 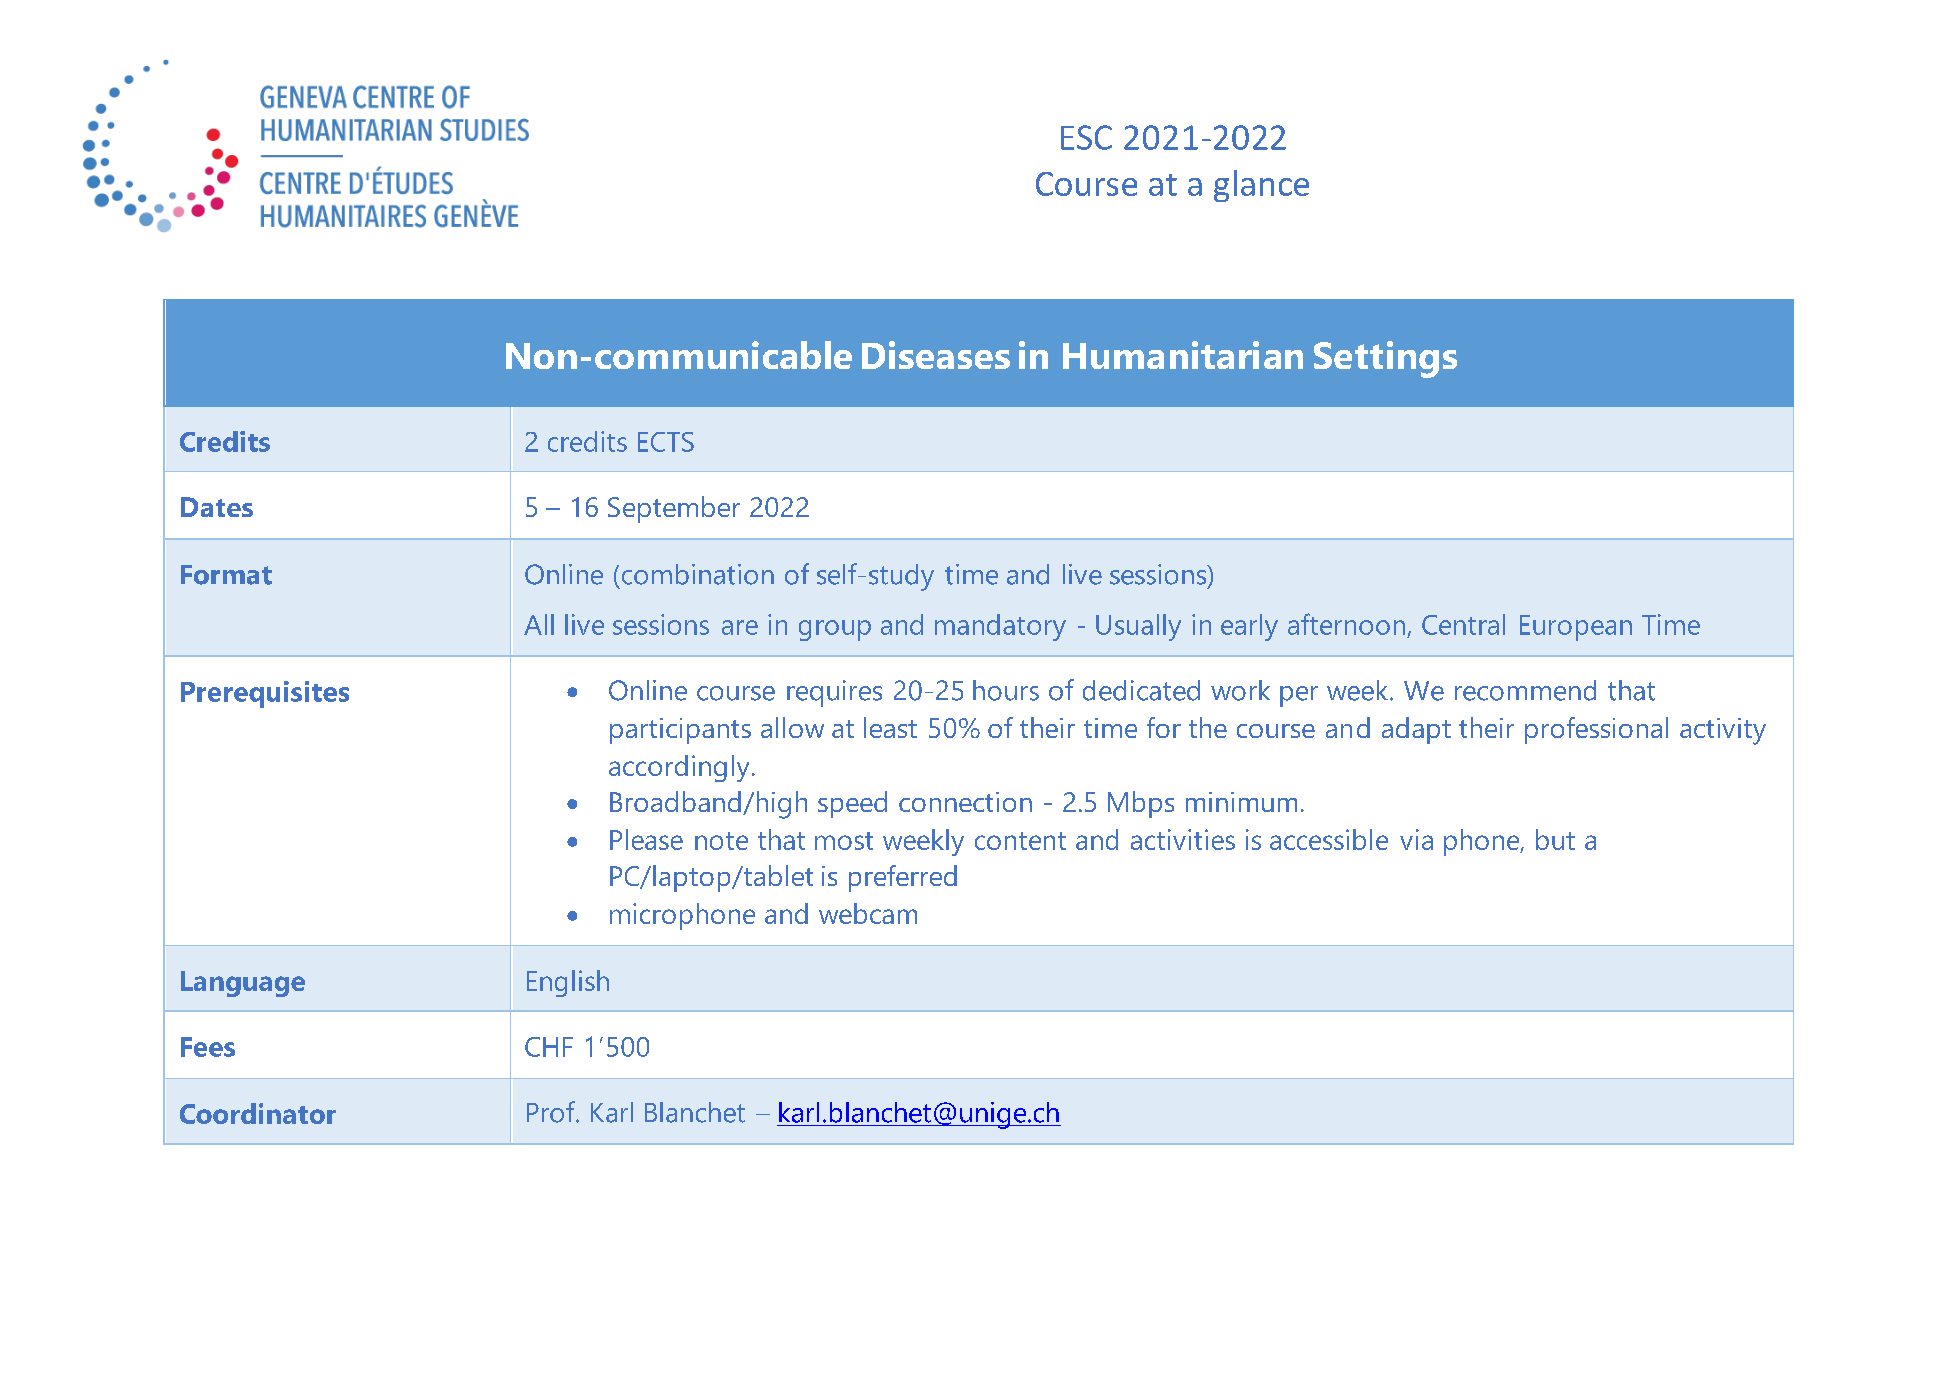 What do you see at coordinates (1086, 137) in the image?
I see `ESC` at bounding box center [1086, 137].
